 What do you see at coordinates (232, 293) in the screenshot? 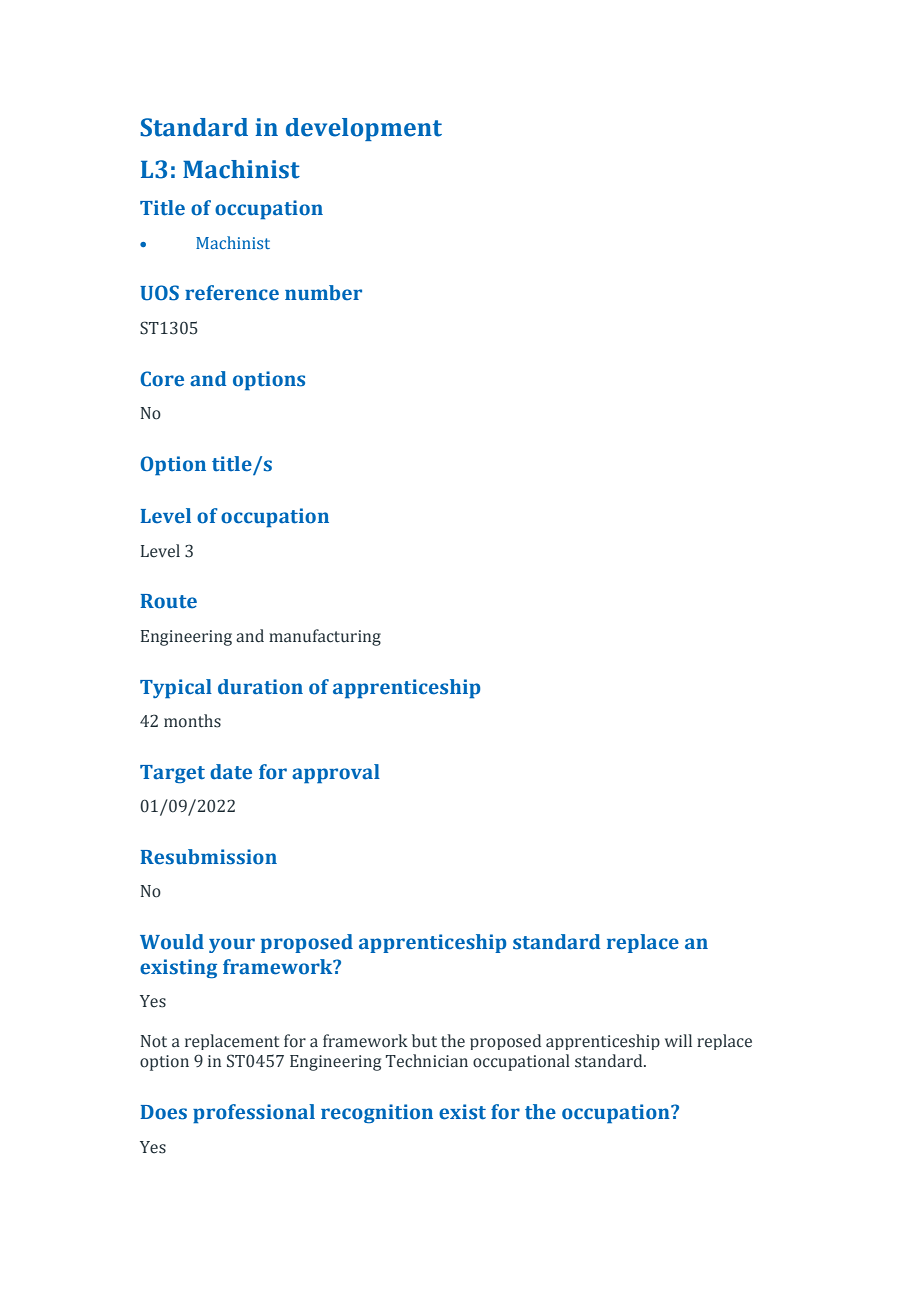
I see `reference` at bounding box center [232, 293].
